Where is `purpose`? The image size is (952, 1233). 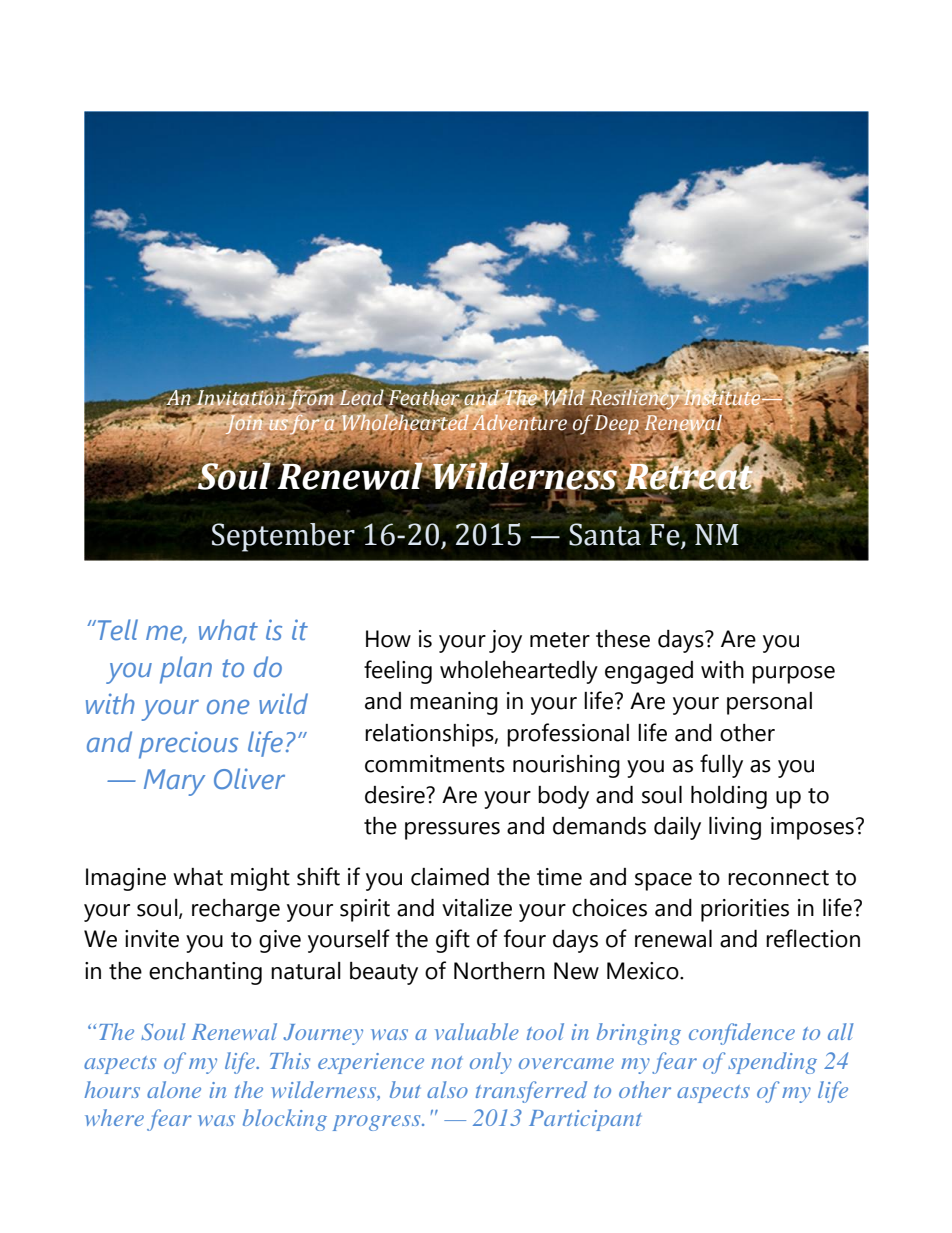 purpose is located at coordinates (793, 675).
